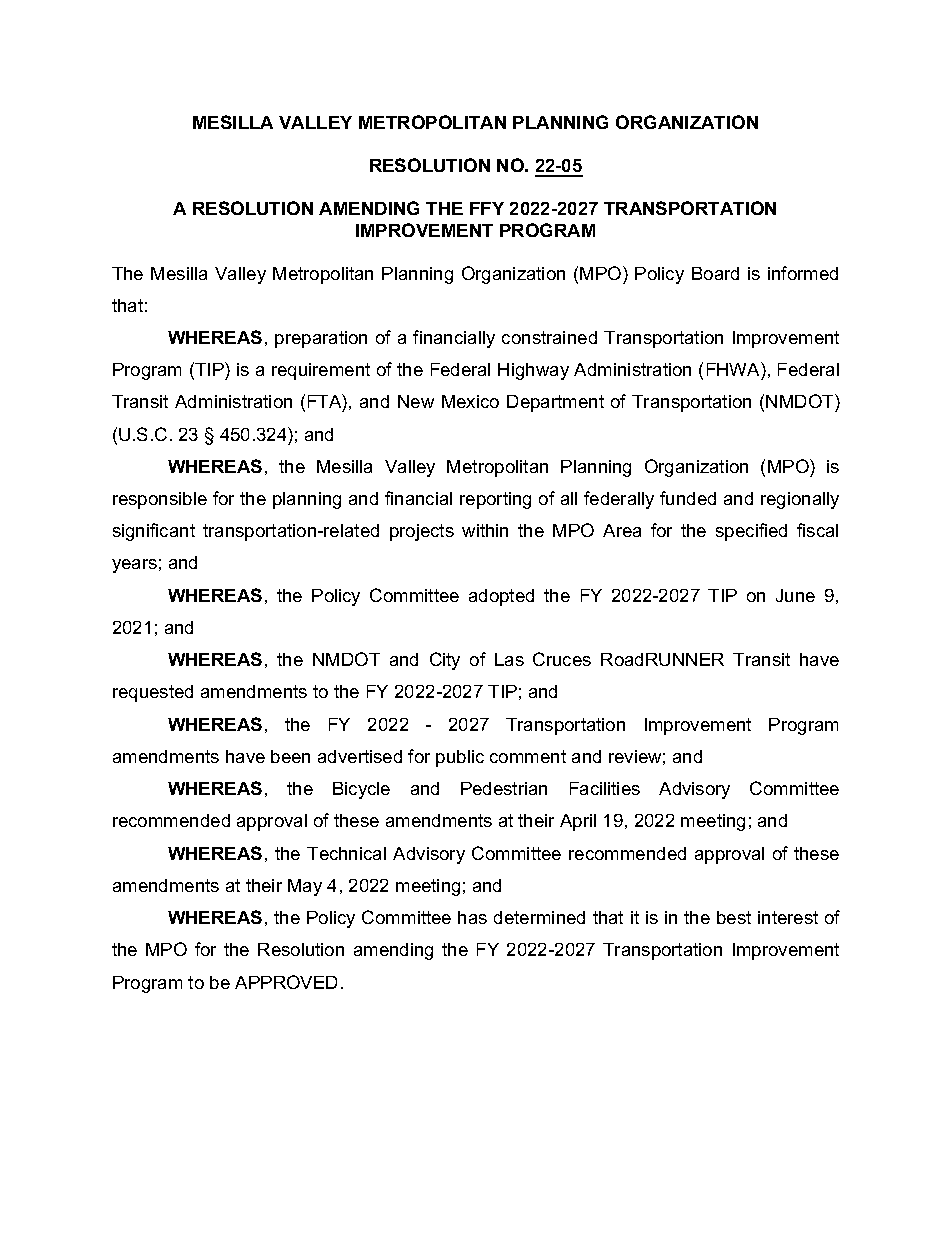 This screenshot has height=1233, width=952. Describe the element at coordinates (501, 597) in the screenshot. I see `adopted` at that location.
